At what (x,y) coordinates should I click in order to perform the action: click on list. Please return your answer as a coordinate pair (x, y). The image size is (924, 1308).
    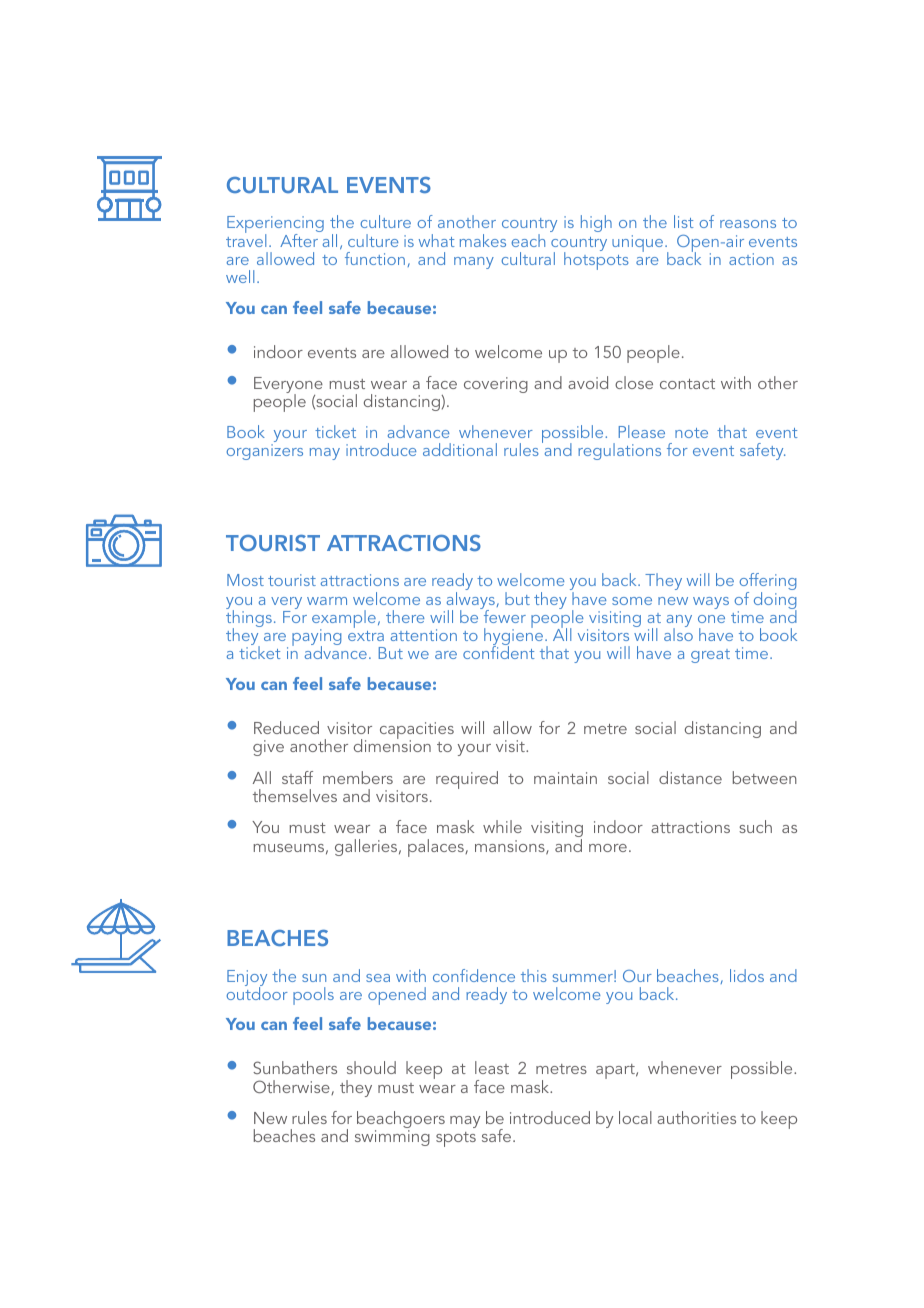
    Looking at the image, I should click on (684, 221).
